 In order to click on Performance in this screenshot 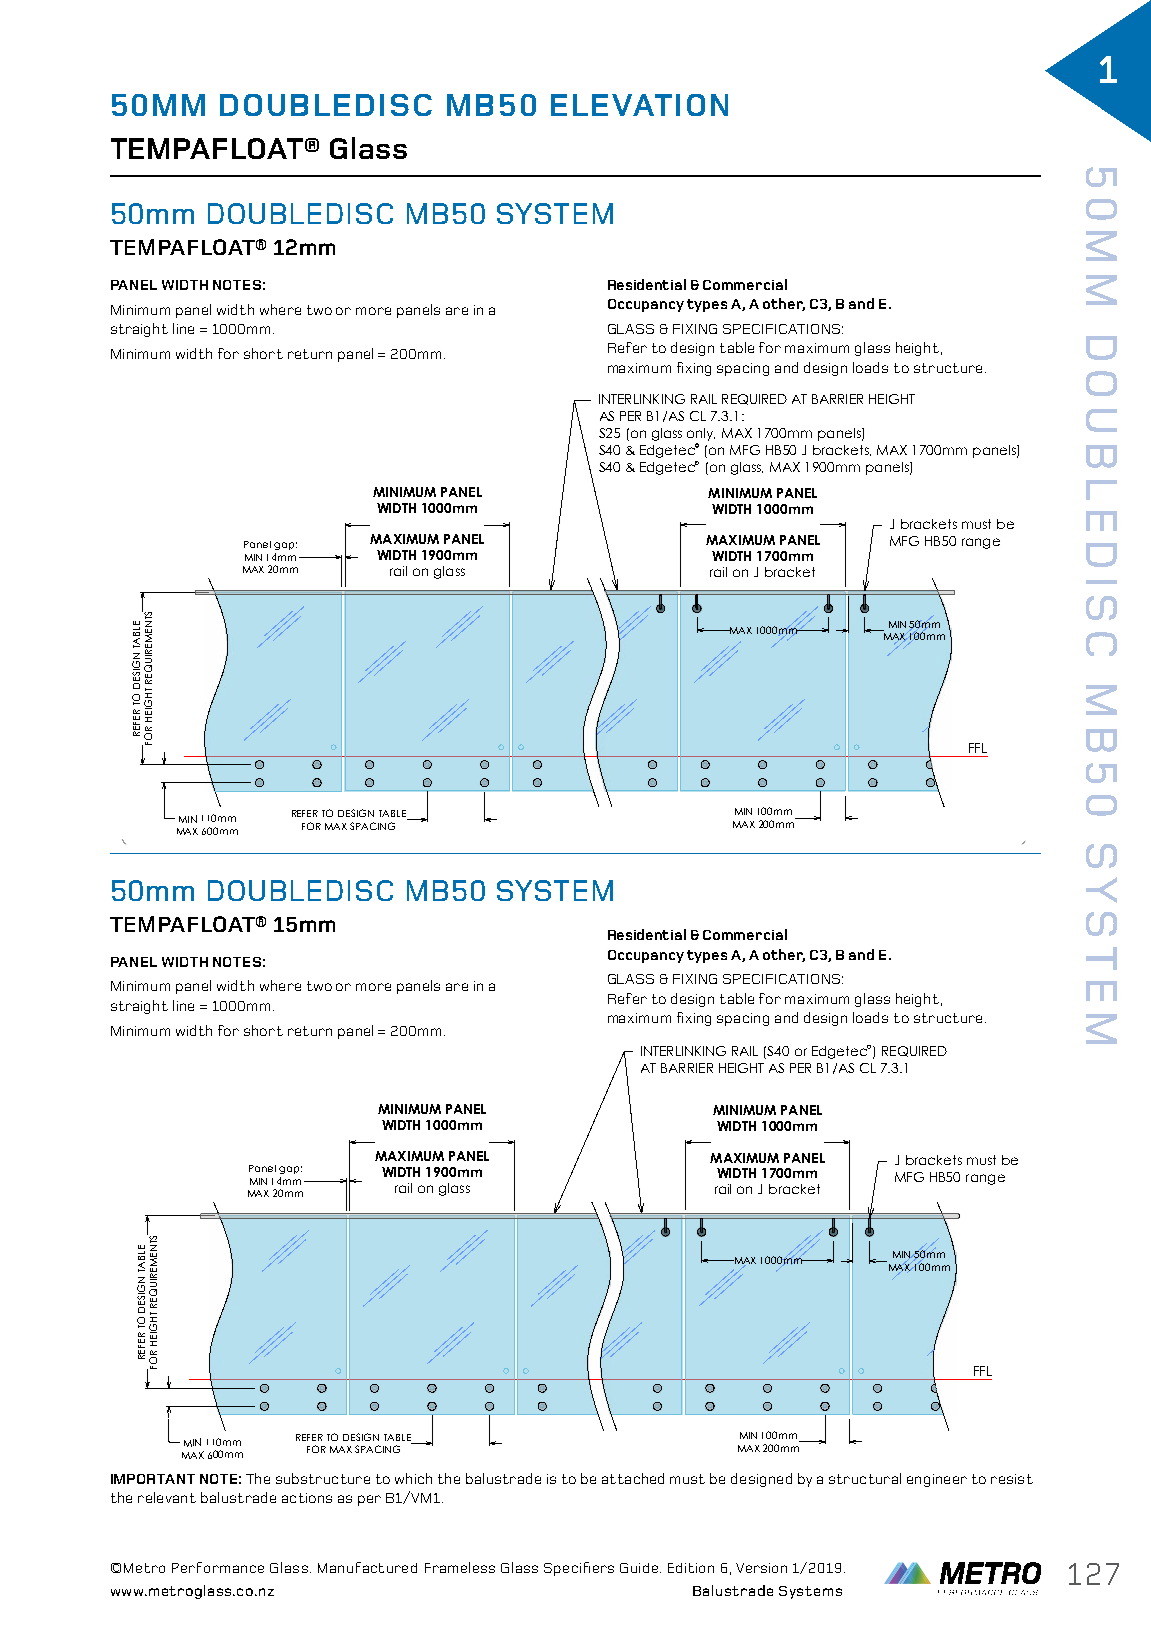, I will do `click(218, 1567)`.
